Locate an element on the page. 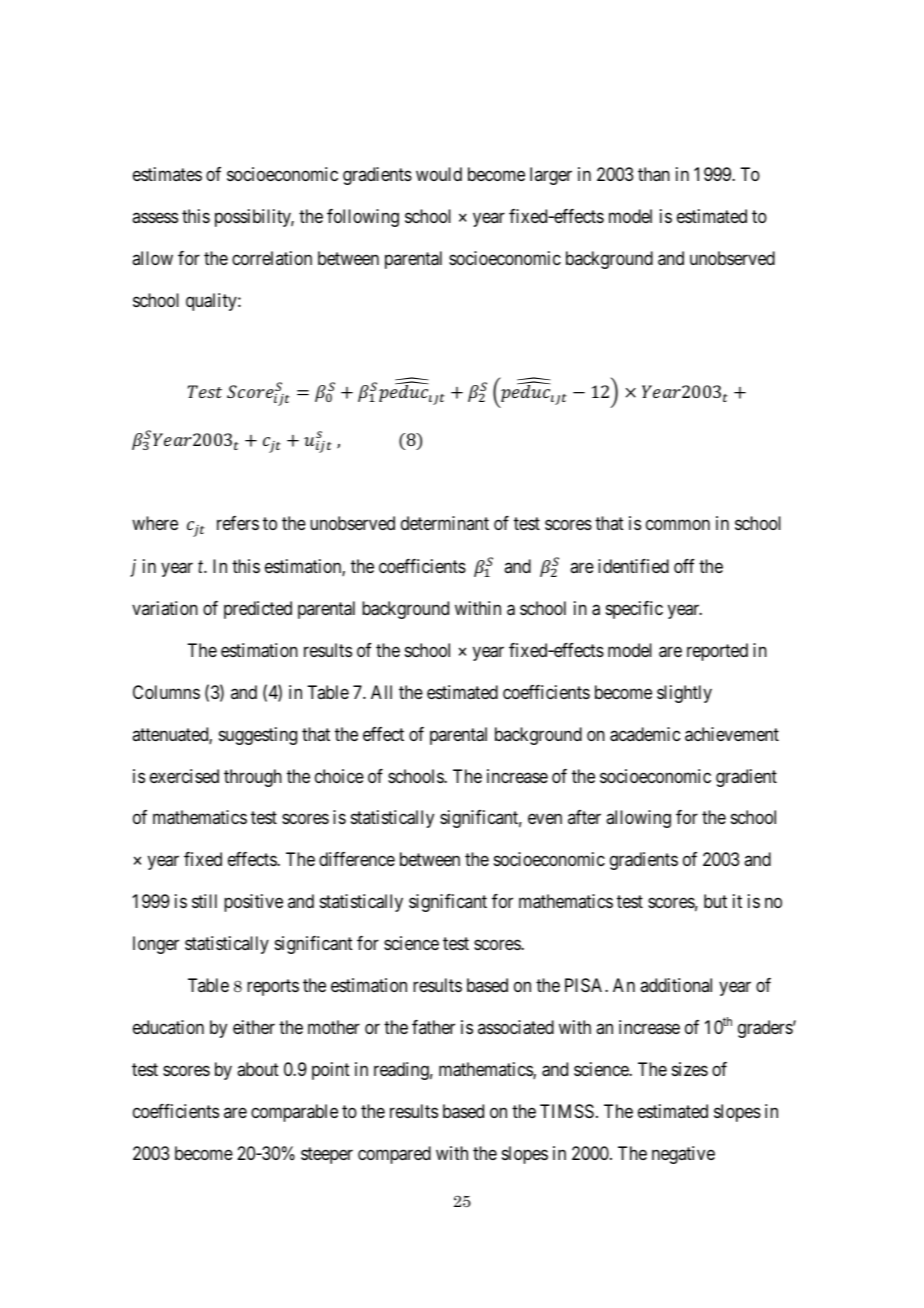  refers is located at coordinates (238, 523).
